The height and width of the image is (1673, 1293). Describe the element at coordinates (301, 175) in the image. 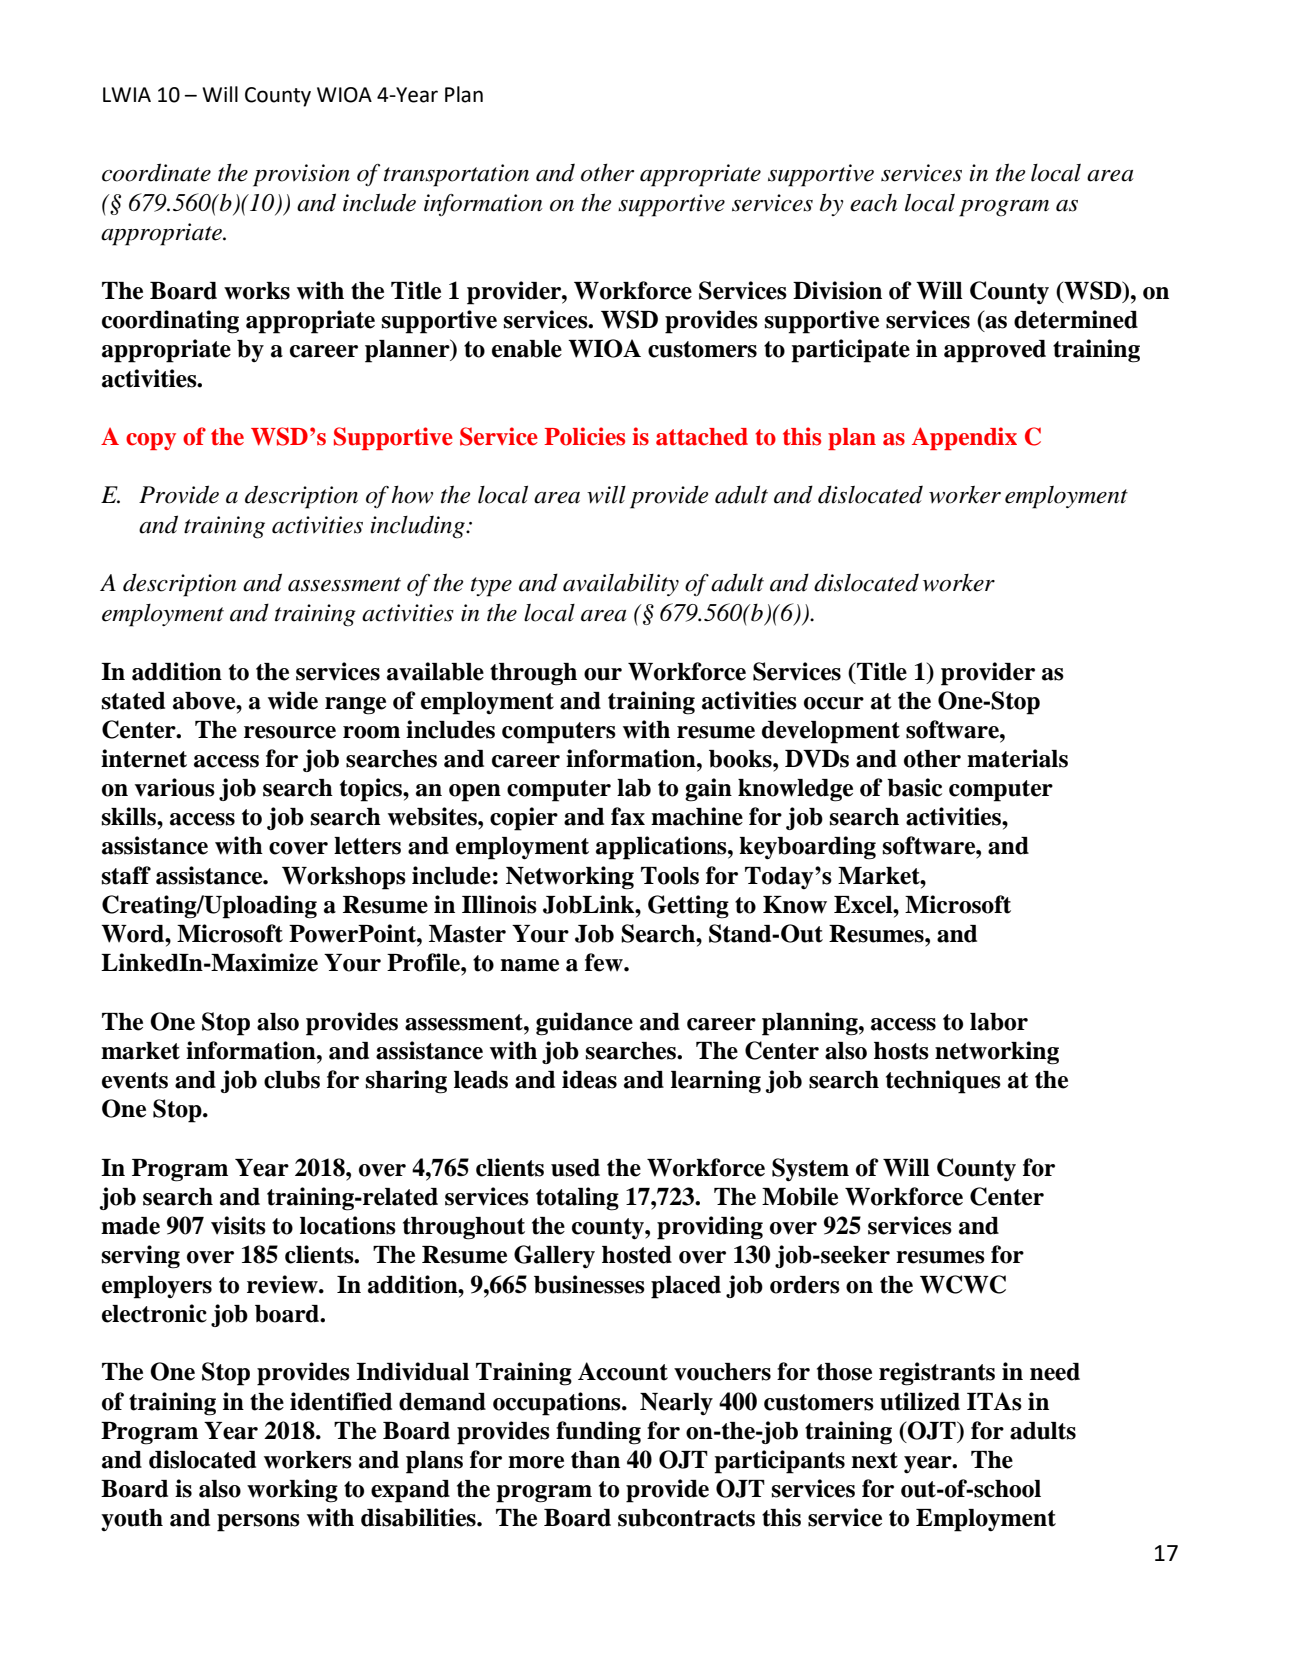

I see `provision` at that location.
